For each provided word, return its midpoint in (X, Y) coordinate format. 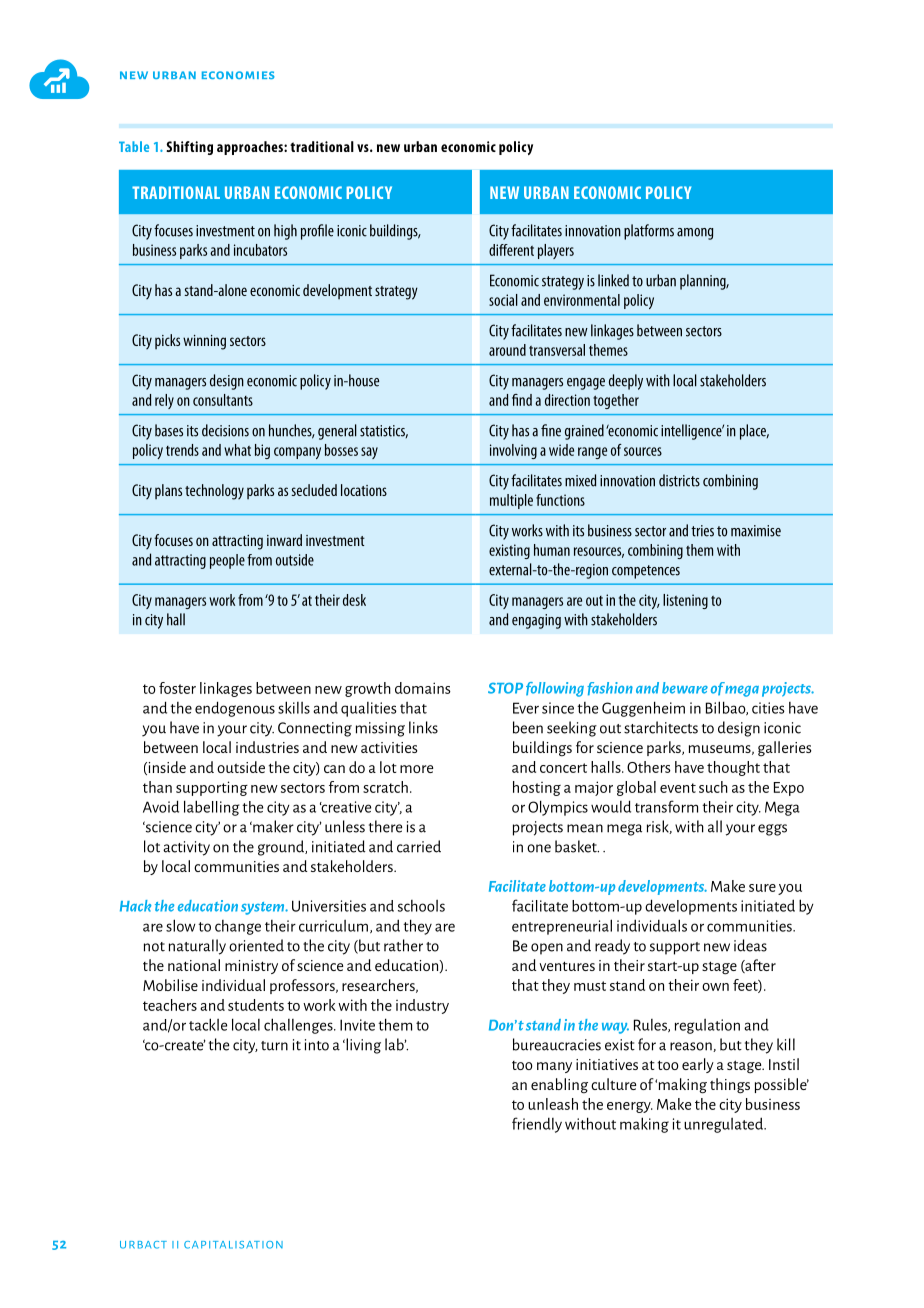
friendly (537, 1125)
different (511, 250)
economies (238, 75)
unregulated (724, 1125)
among (695, 234)
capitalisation (233, 1245)
